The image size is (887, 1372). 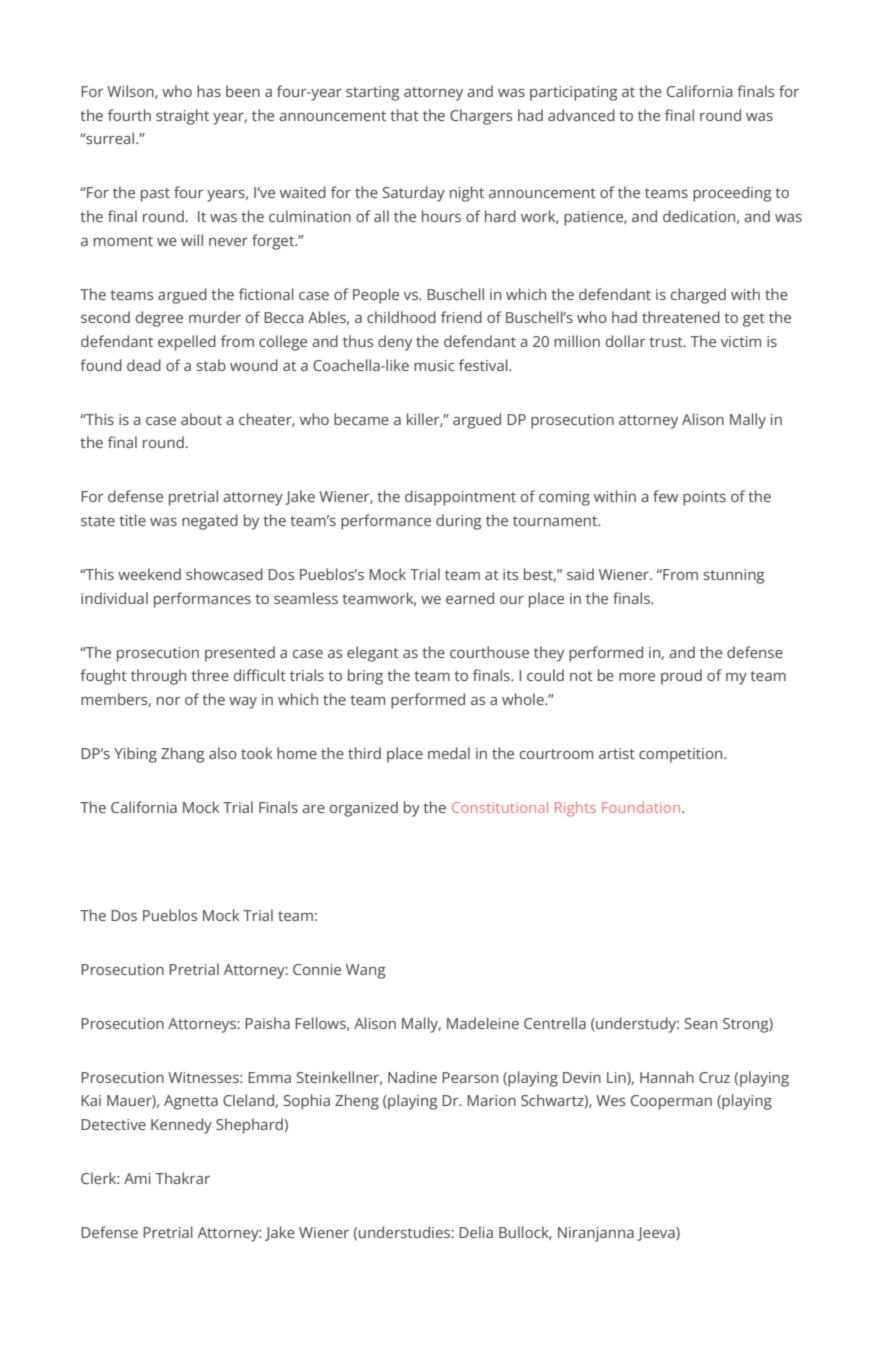 What do you see at coordinates (182, 117) in the image?
I see `straight` at bounding box center [182, 117].
